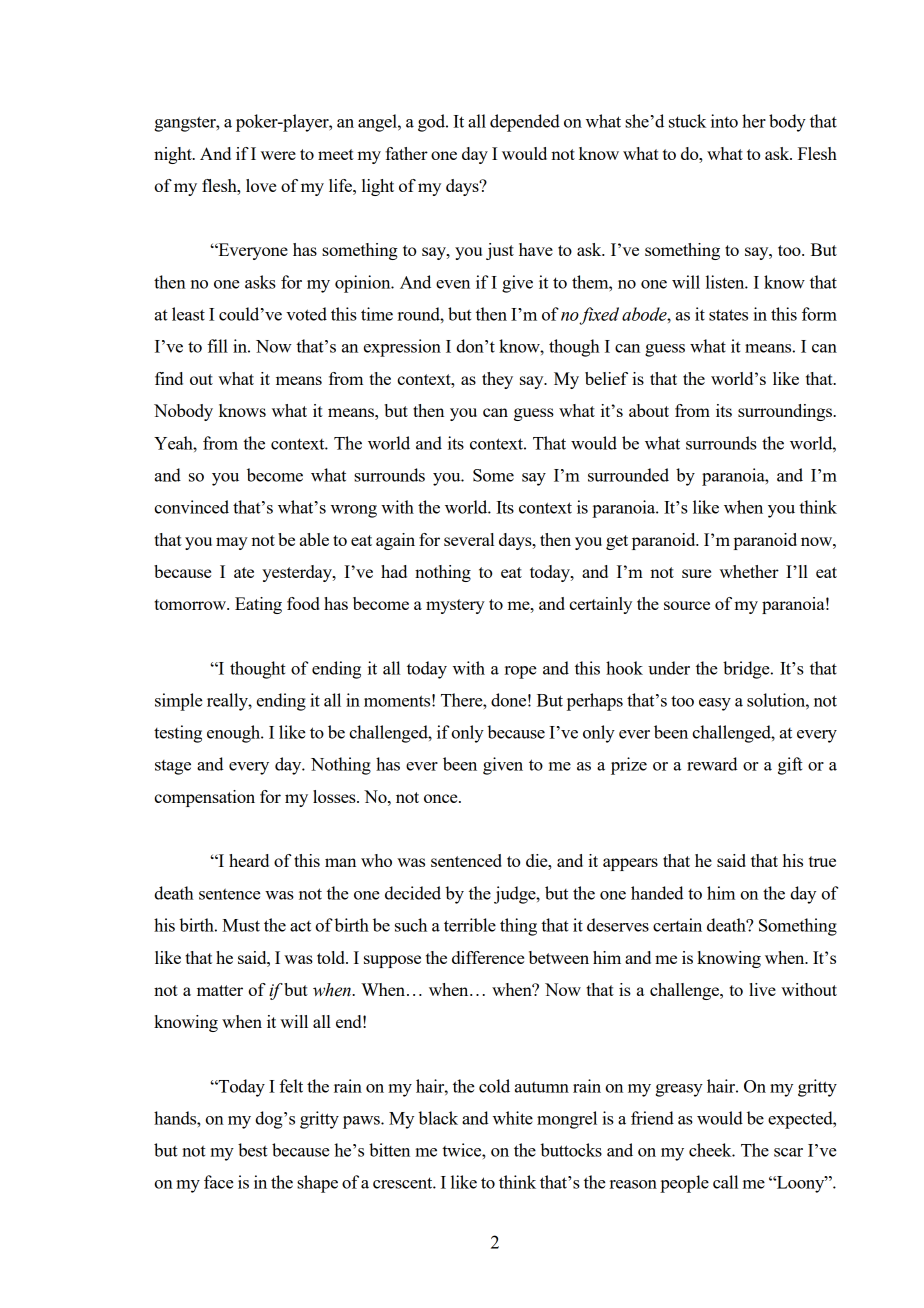 This image has height=1308, width=924. What do you see at coordinates (395, 541) in the image?
I see `again` at bounding box center [395, 541].
